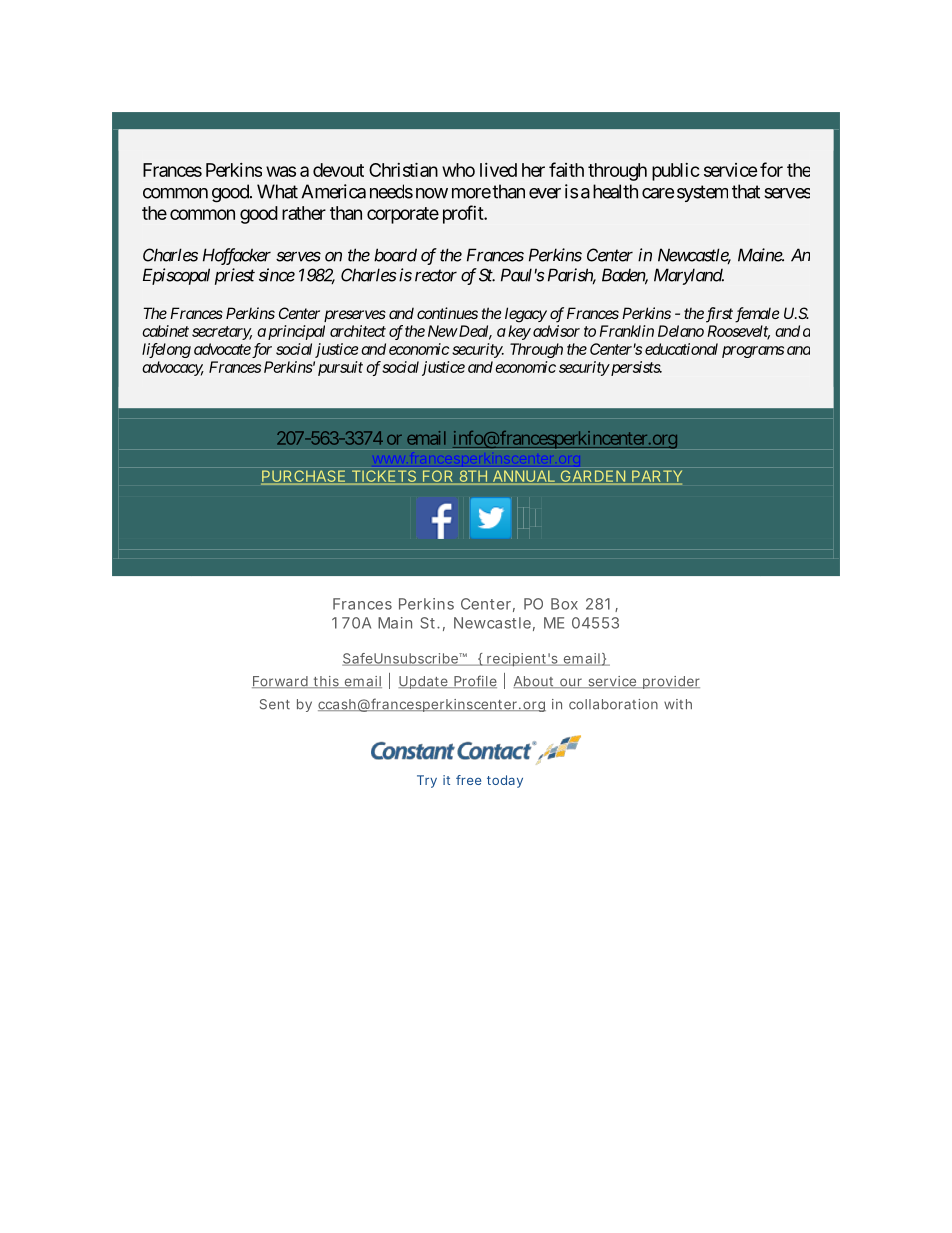 The width and height of the image is (952, 1233). I want to click on PARTY, so click(657, 476).
